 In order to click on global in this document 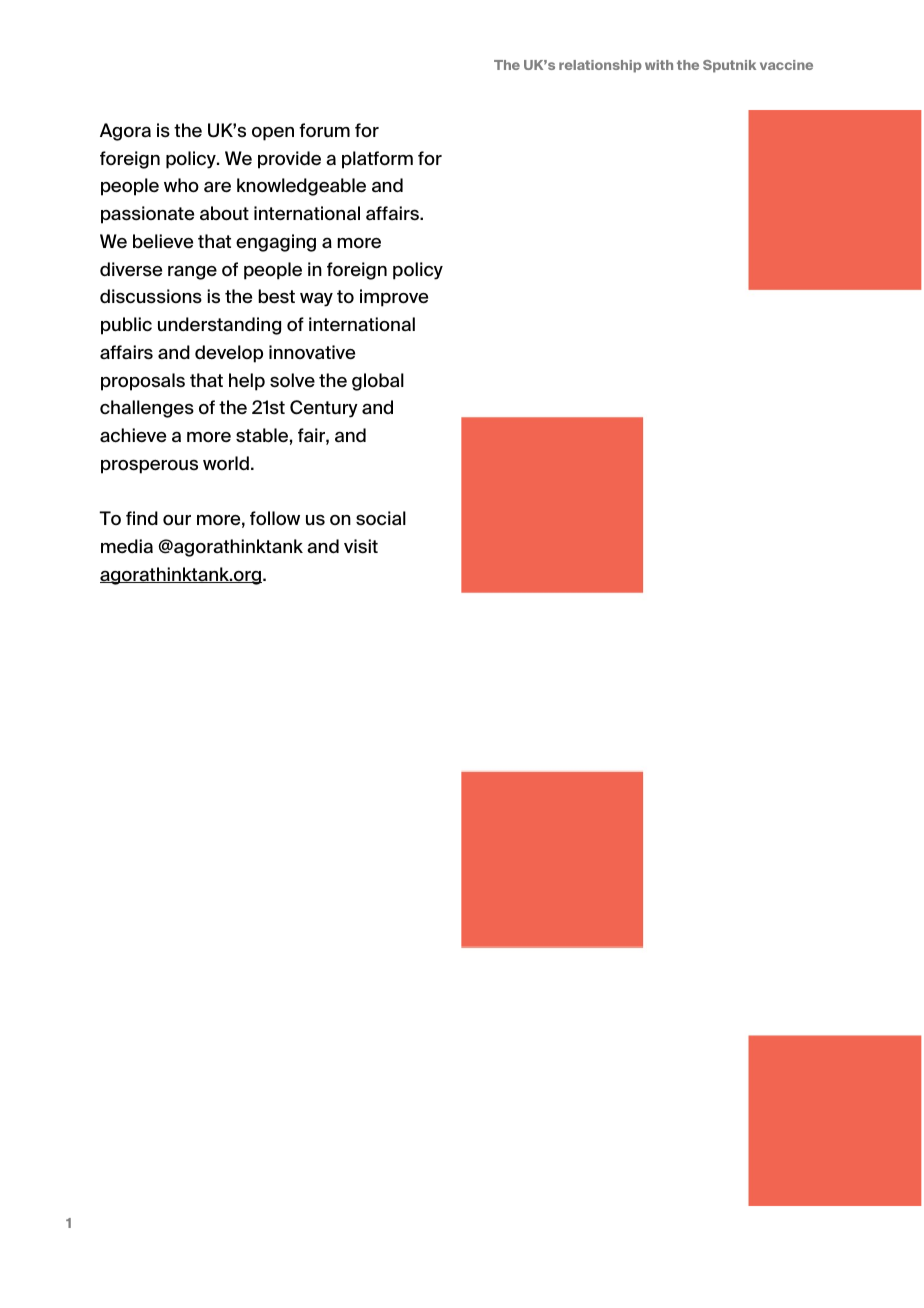, I will do `click(378, 382)`.
